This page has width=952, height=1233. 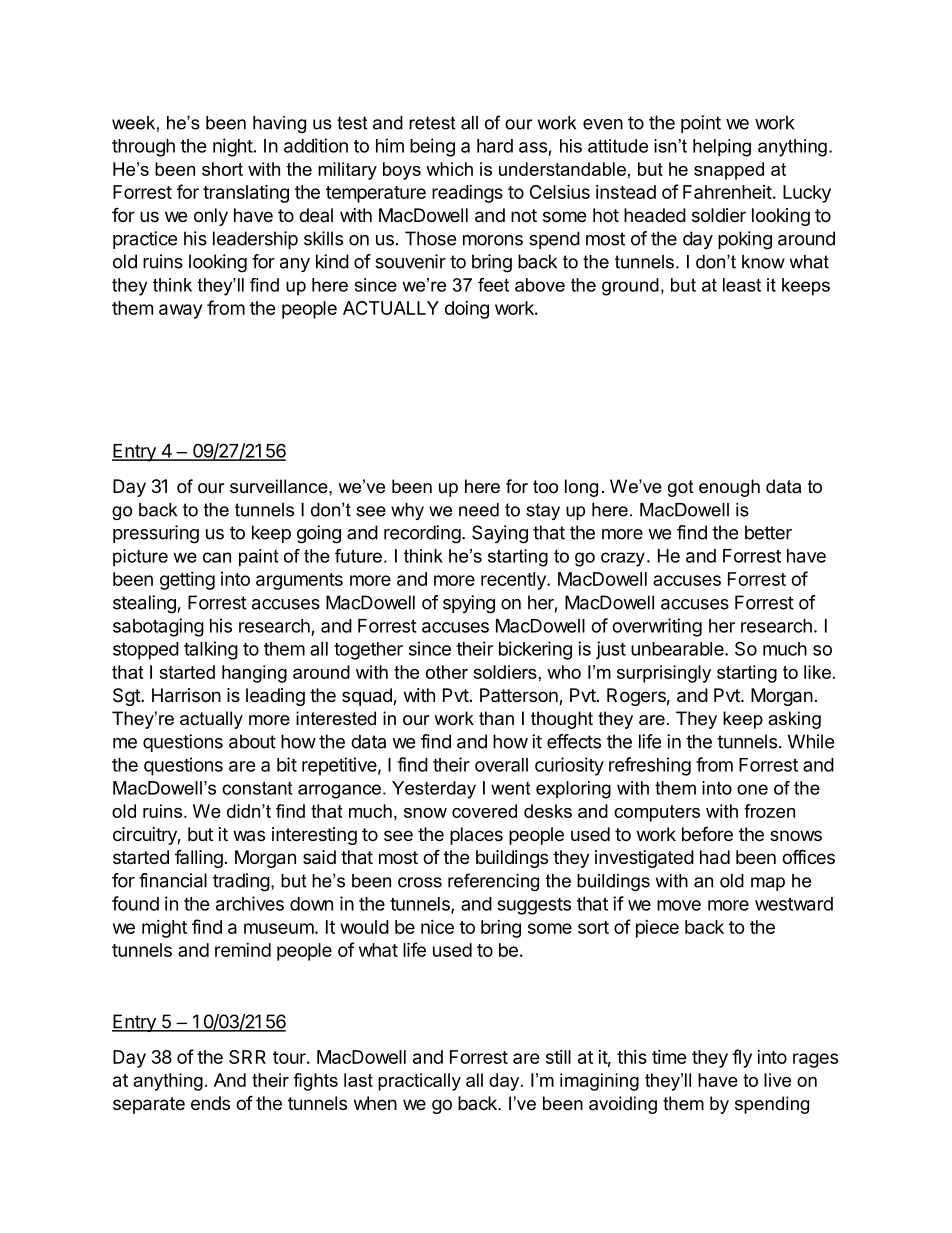 I want to click on practically, so click(x=419, y=1082).
